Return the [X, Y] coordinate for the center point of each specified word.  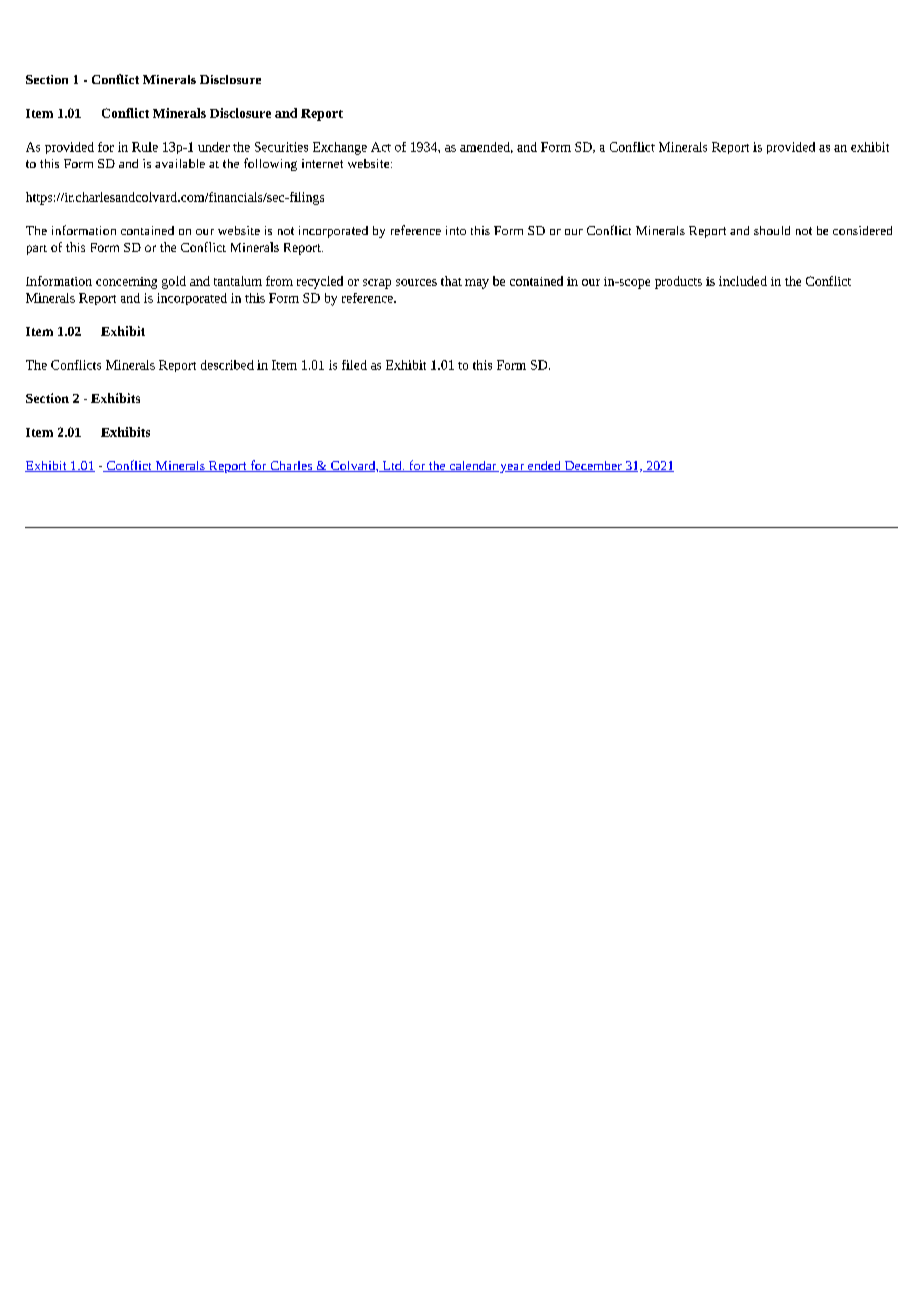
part [37, 250]
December [593, 466]
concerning [126, 283]
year [512, 468]
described [227, 365]
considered [862, 230]
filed [354, 365]
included [743, 281]
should [772, 230]
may [477, 284]
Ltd [392, 466]
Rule [145, 147]
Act [381, 147]
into [456, 230]
